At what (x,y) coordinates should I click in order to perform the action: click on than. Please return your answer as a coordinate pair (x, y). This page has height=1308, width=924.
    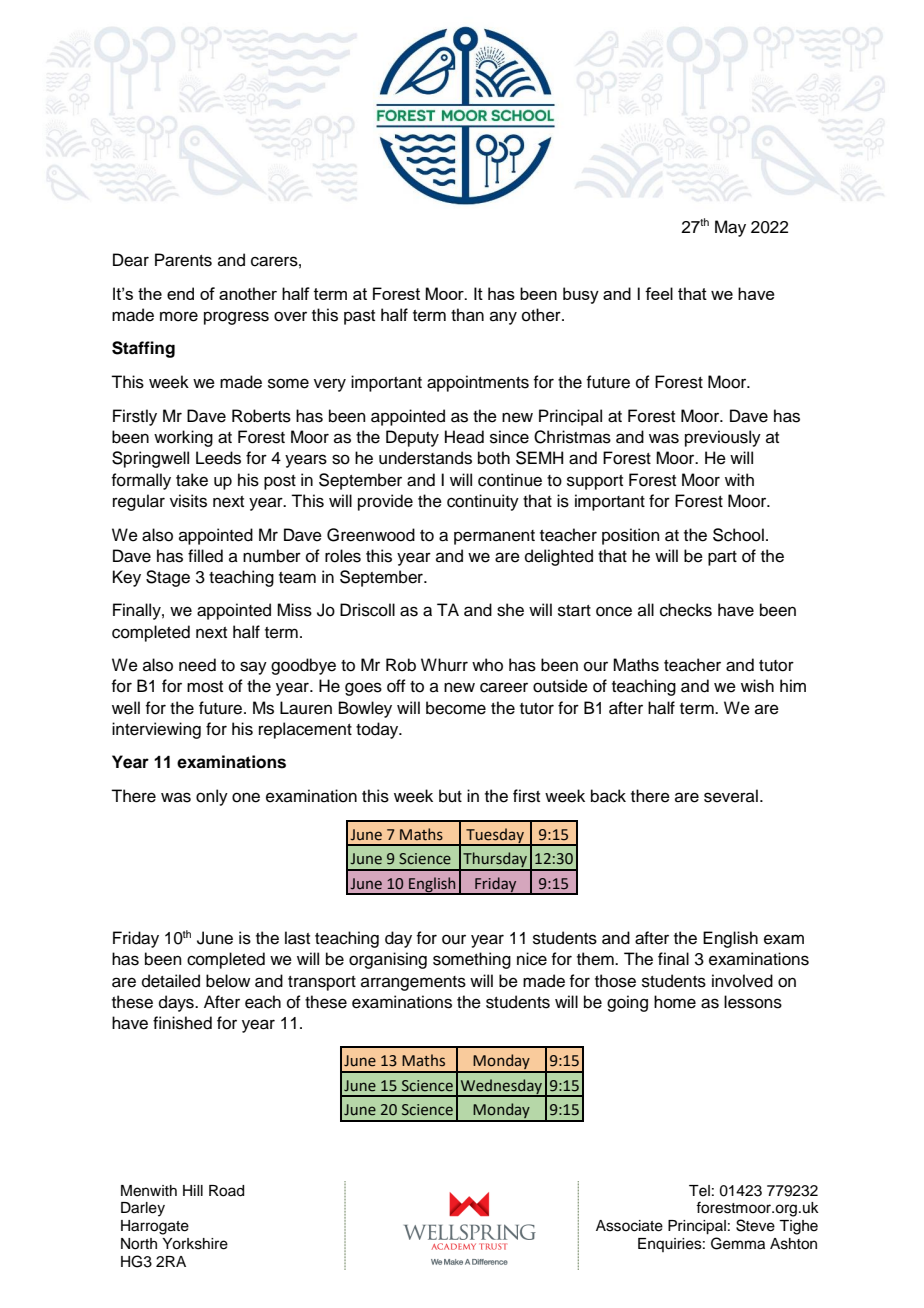
    Looking at the image, I should click on (467, 315).
